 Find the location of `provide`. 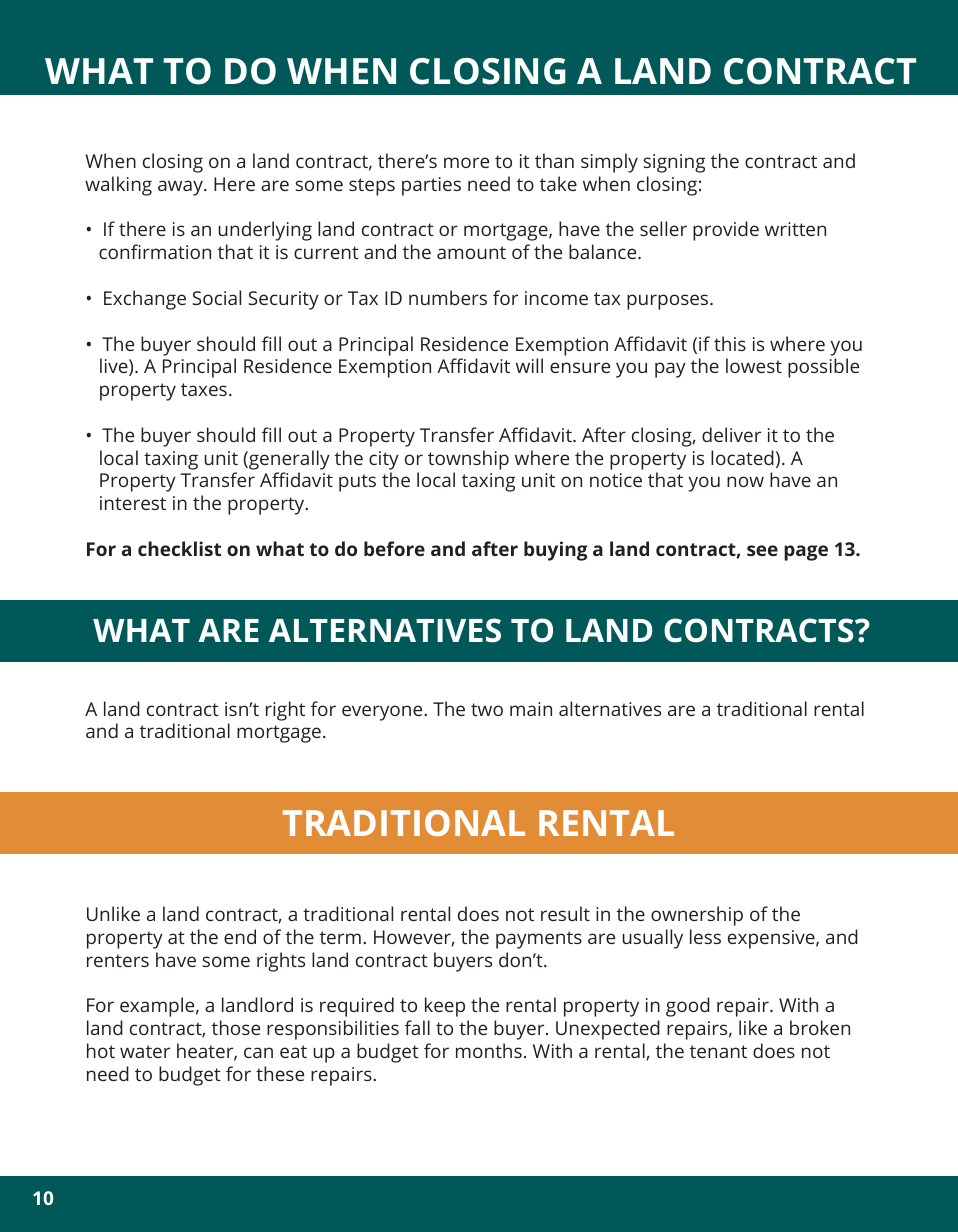

provide is located at coordinates (726, 231).
